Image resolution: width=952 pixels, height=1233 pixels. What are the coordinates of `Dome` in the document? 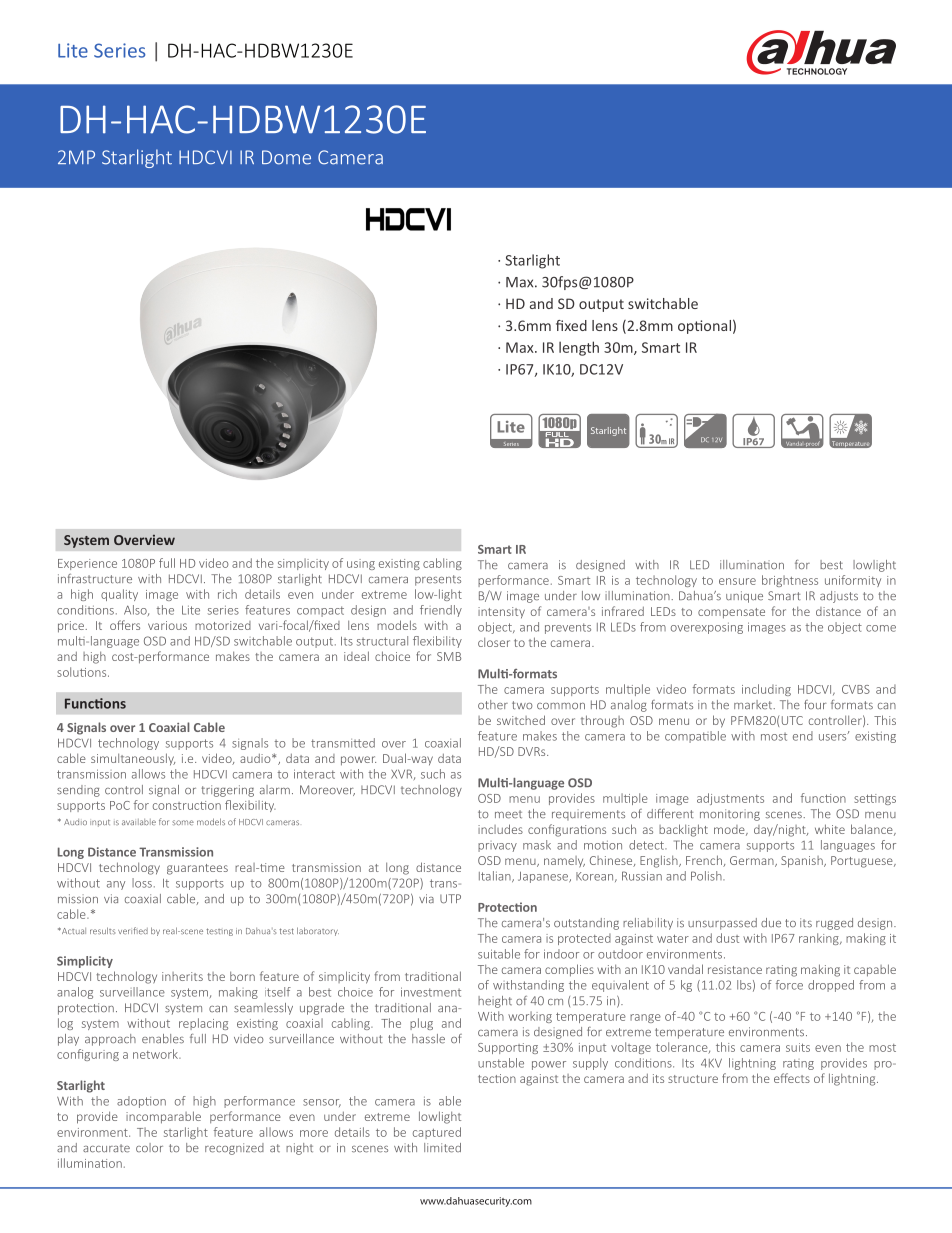 It's located at (286, 157).
